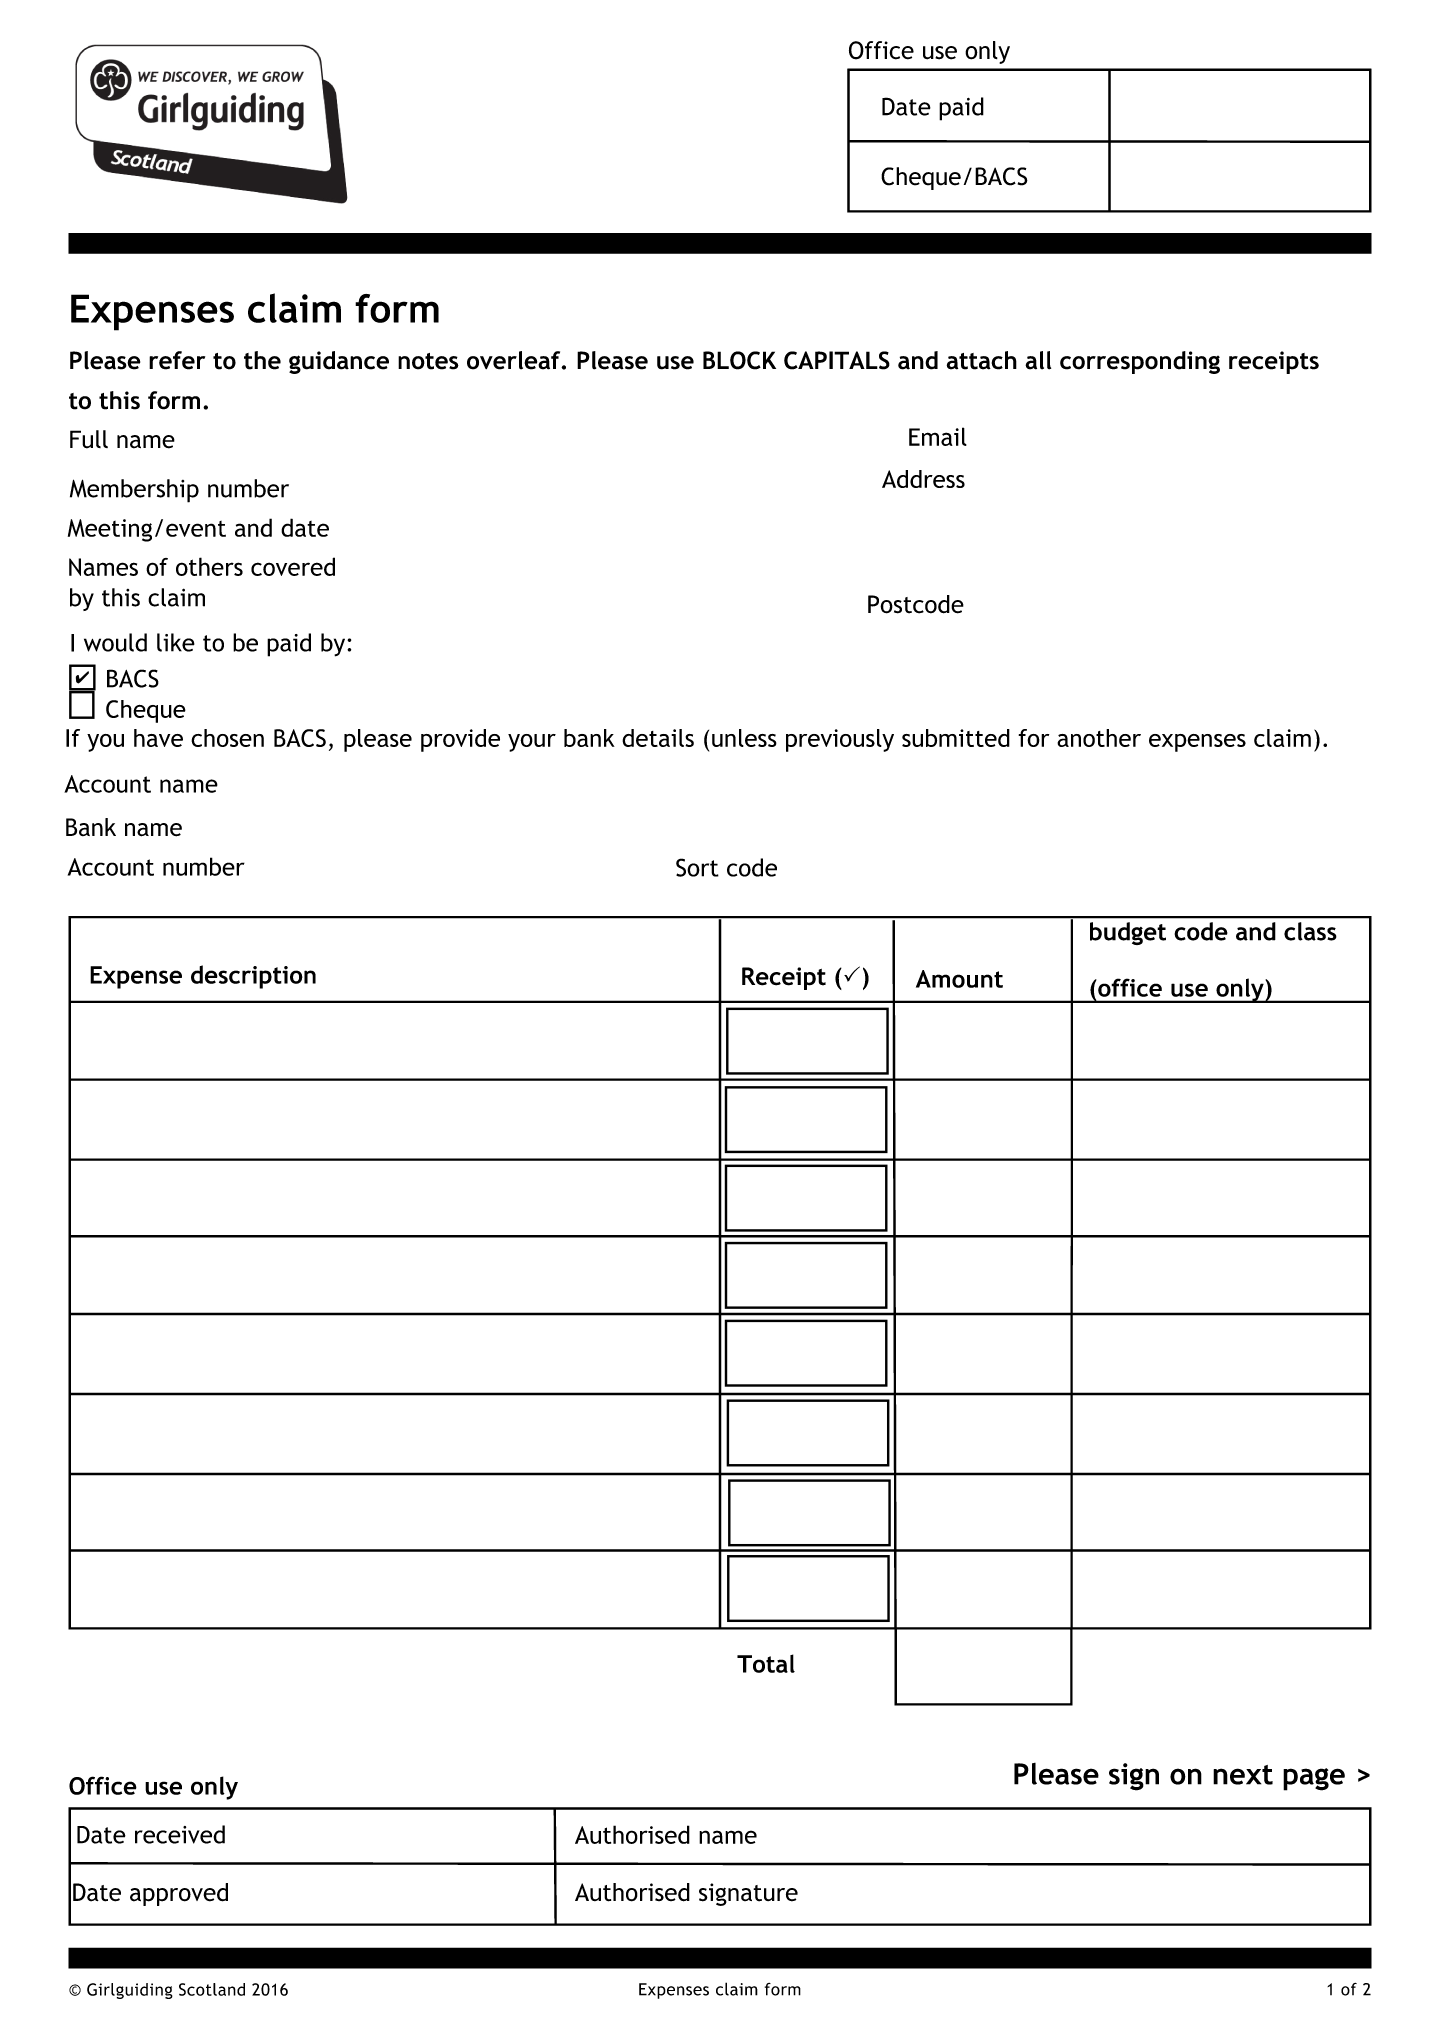  Describe the element at coordinates (532, 743) in the document. I see `your` at that location.
